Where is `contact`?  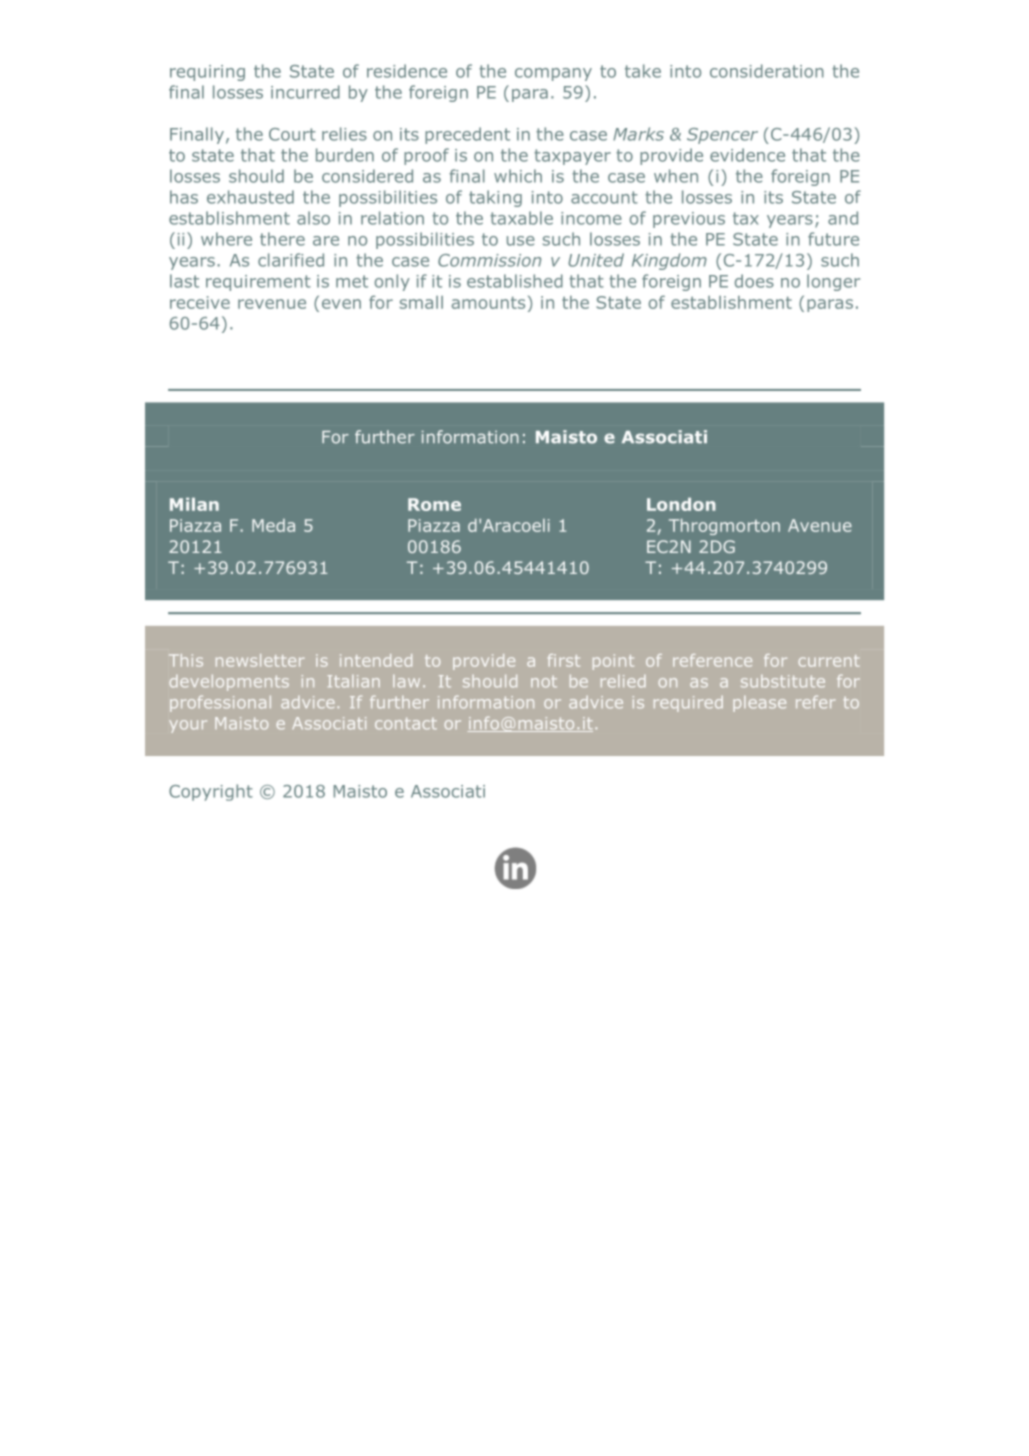 contact is located at coordinates (406, 724).
